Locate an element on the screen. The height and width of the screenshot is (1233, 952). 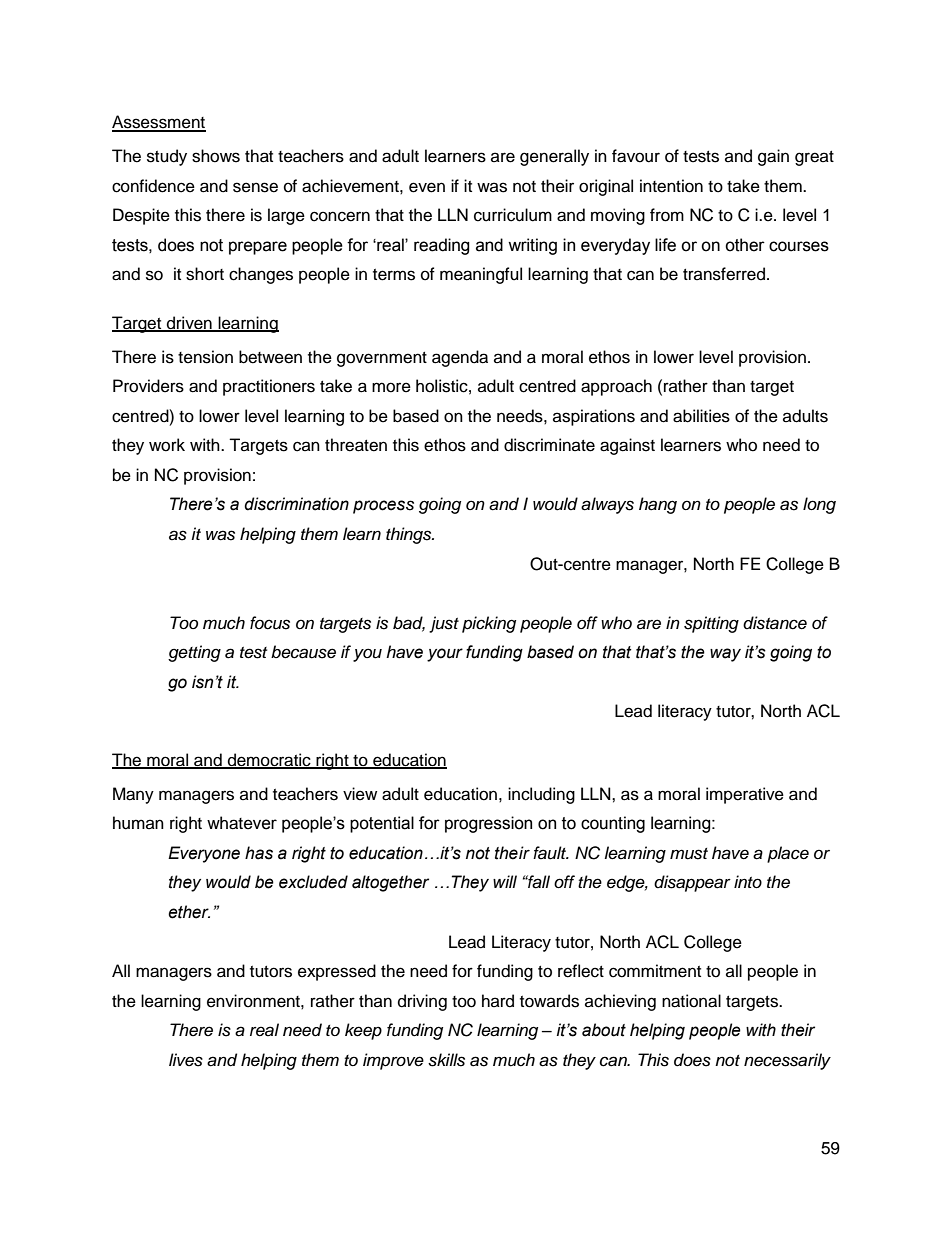
great is located at coordinates (814, 158).
